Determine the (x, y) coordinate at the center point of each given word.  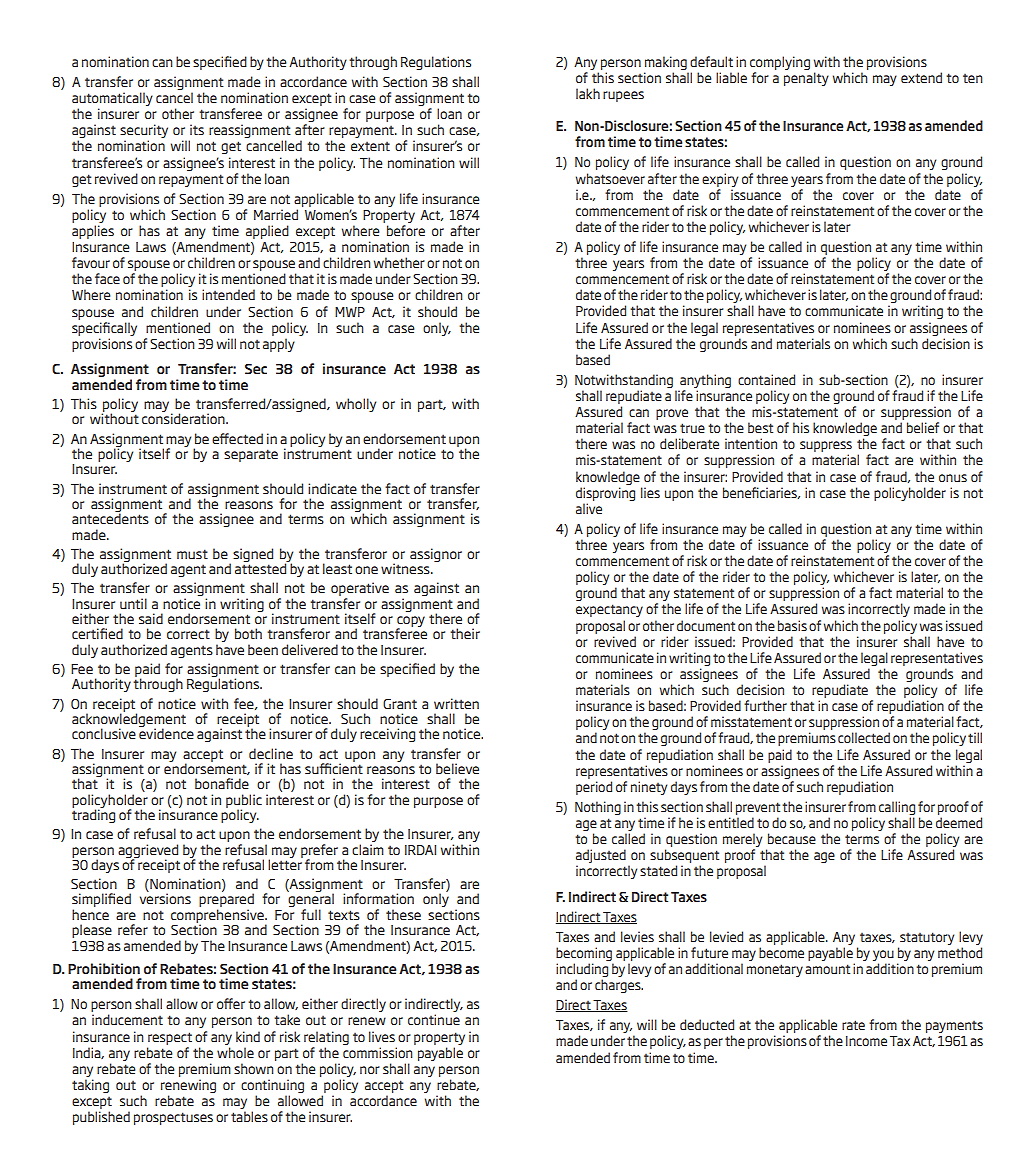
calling (897, 808)
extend (921, 77)
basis (792, 625)
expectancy (609, 610)
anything (705, 381)
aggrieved (148, 852)
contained (766, 379)
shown (254, 1068)
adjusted (601, 857)
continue (434, 1019)
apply (279, 345)
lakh (588, 93)
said (151, 618)
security (144, 132)
